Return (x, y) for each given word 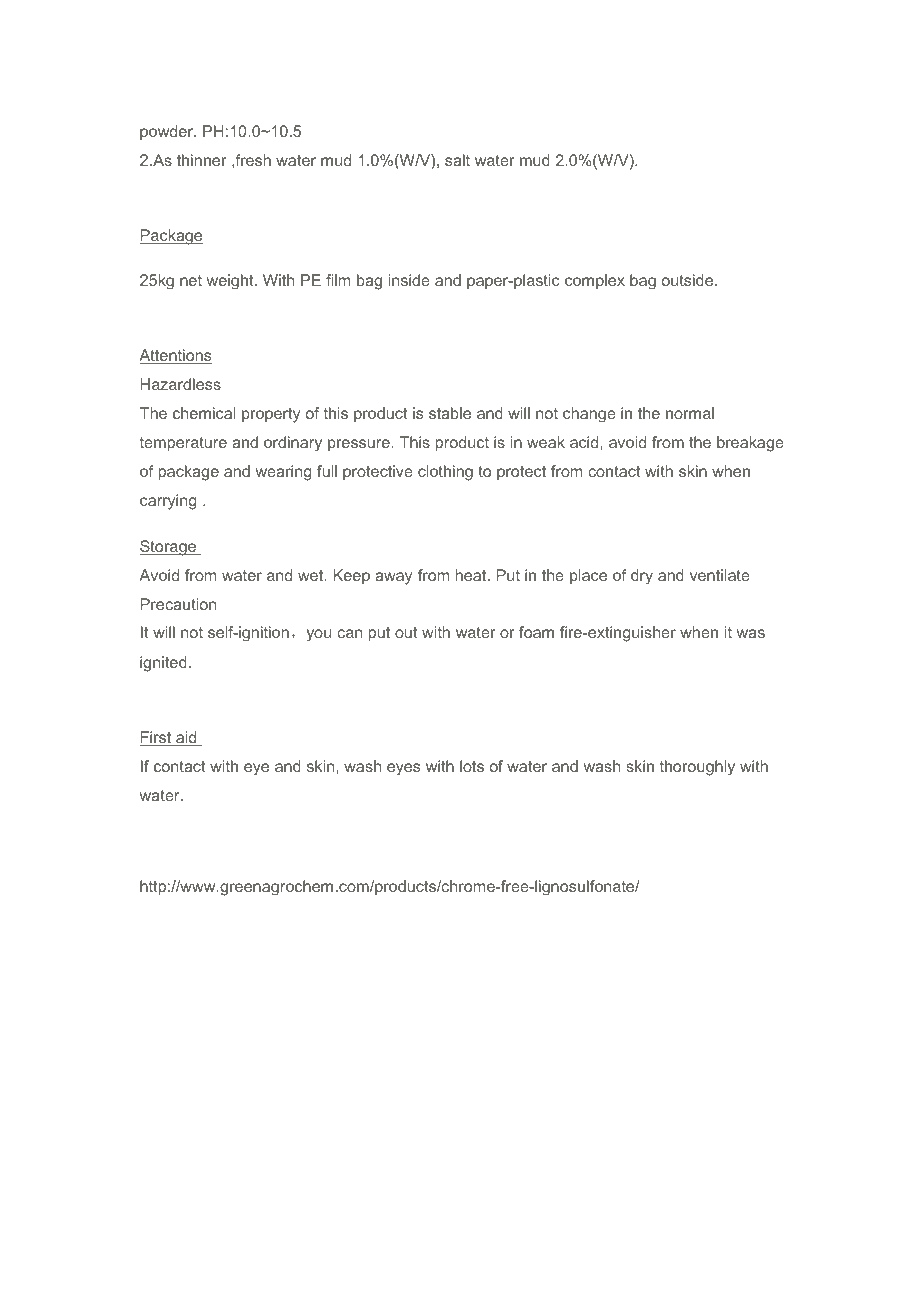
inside (409, 280)
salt (457, 160)
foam (536, 632)
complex (595, 281)
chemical (204, 413)
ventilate (720, 575)
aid (186, 738)
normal (690, 413)
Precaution (178, 604)
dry (642, 577)
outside (689, 280)
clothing (445, 473)
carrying (168, 502)
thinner (202, 160)
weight (231, 282)
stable (450, 413)
